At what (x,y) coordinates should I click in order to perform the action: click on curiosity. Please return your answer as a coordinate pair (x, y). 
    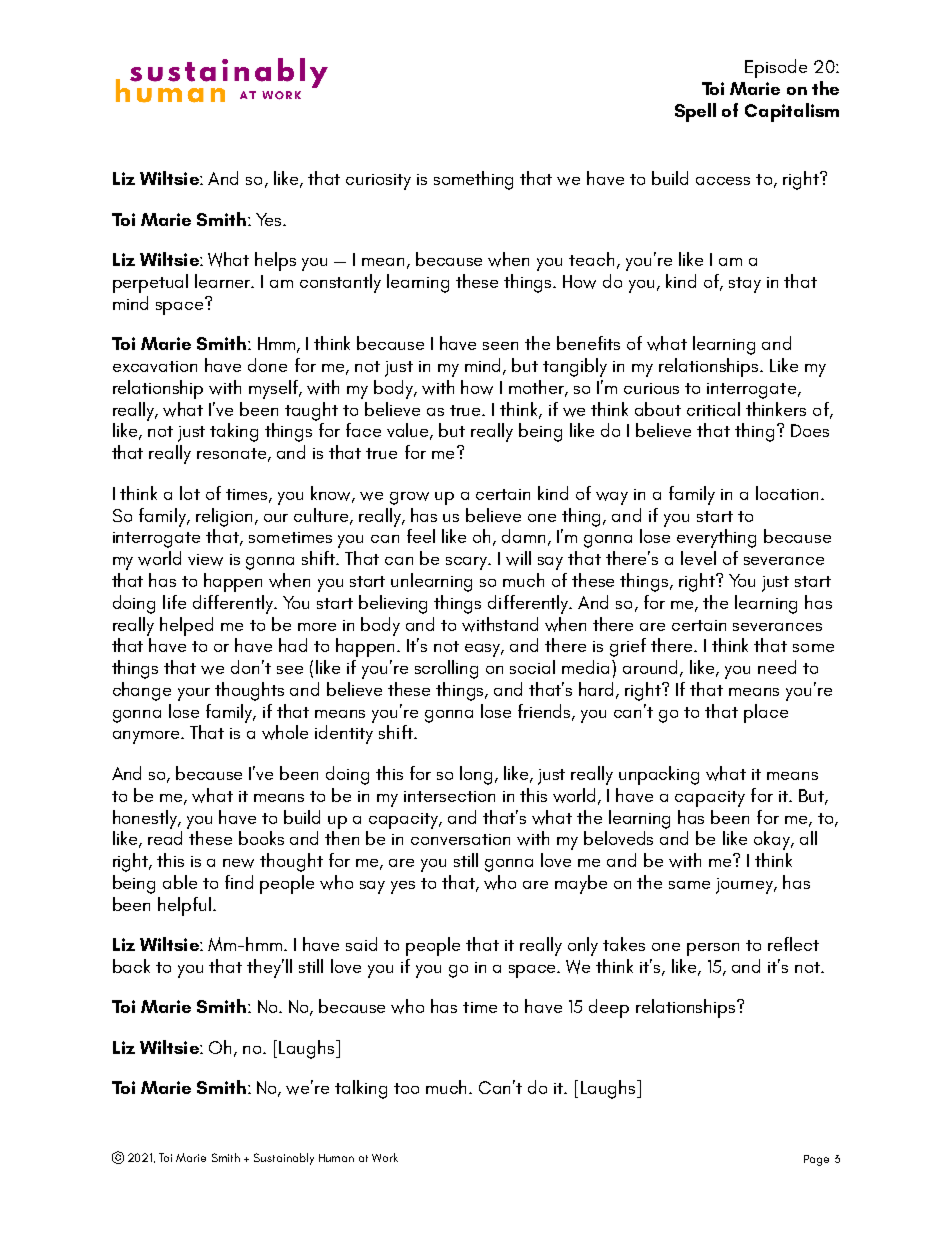
    Looking at the image, I should click on (378, 182).
